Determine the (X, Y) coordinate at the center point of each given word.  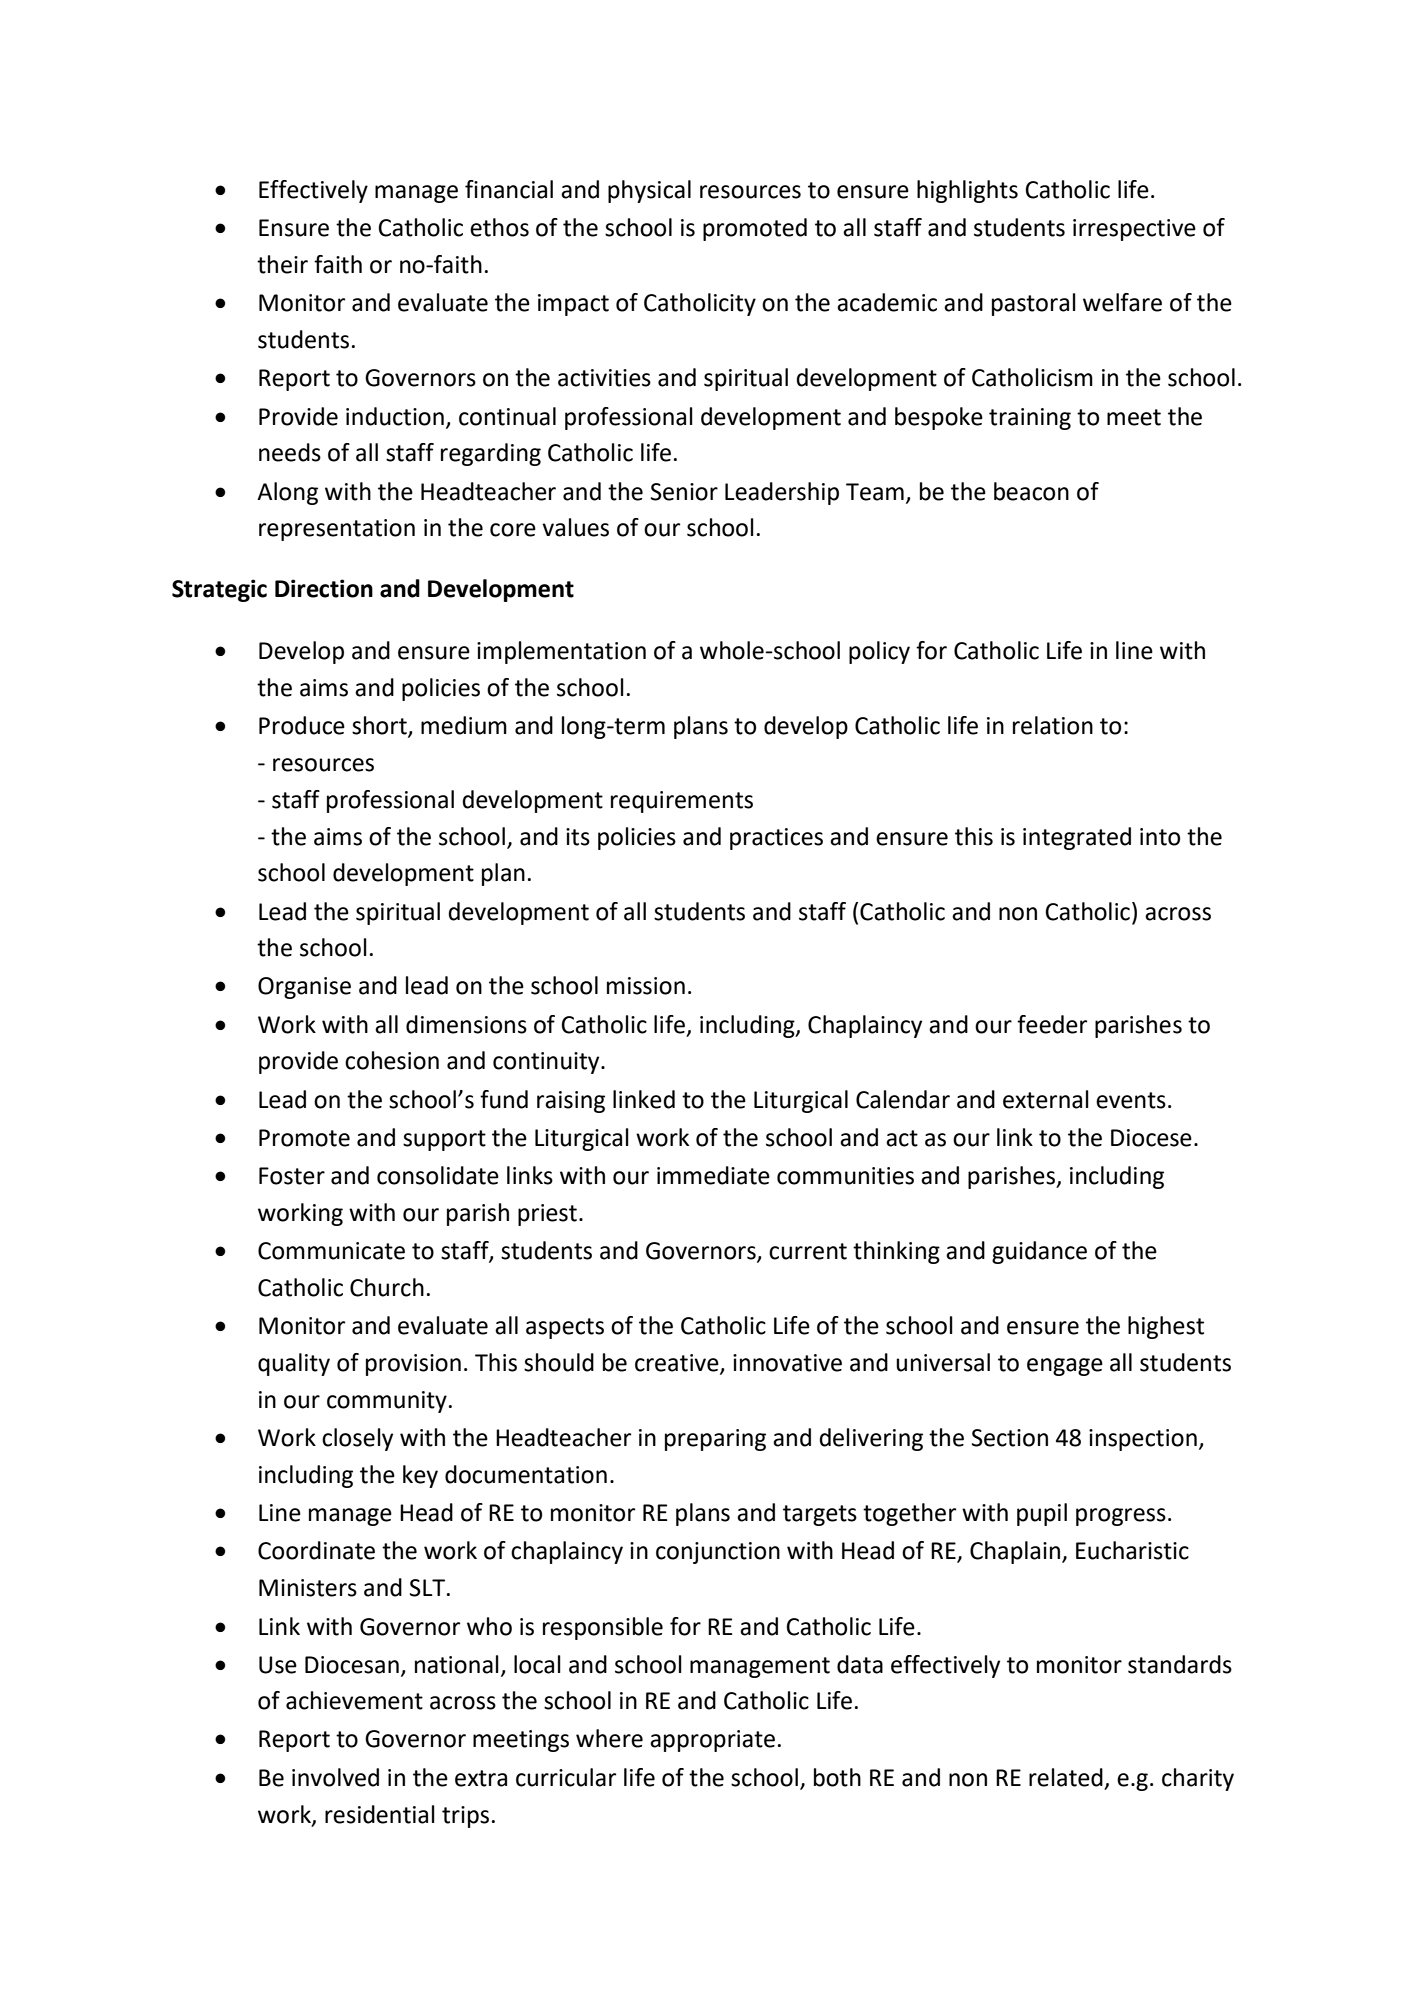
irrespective (1134, 230)
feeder (1052, 1024)
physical (649, 191)
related (1066, 1777)
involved (335, 1777)
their (282, 264)
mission (646, 986)
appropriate (712, 1741)
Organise (304, 988)
